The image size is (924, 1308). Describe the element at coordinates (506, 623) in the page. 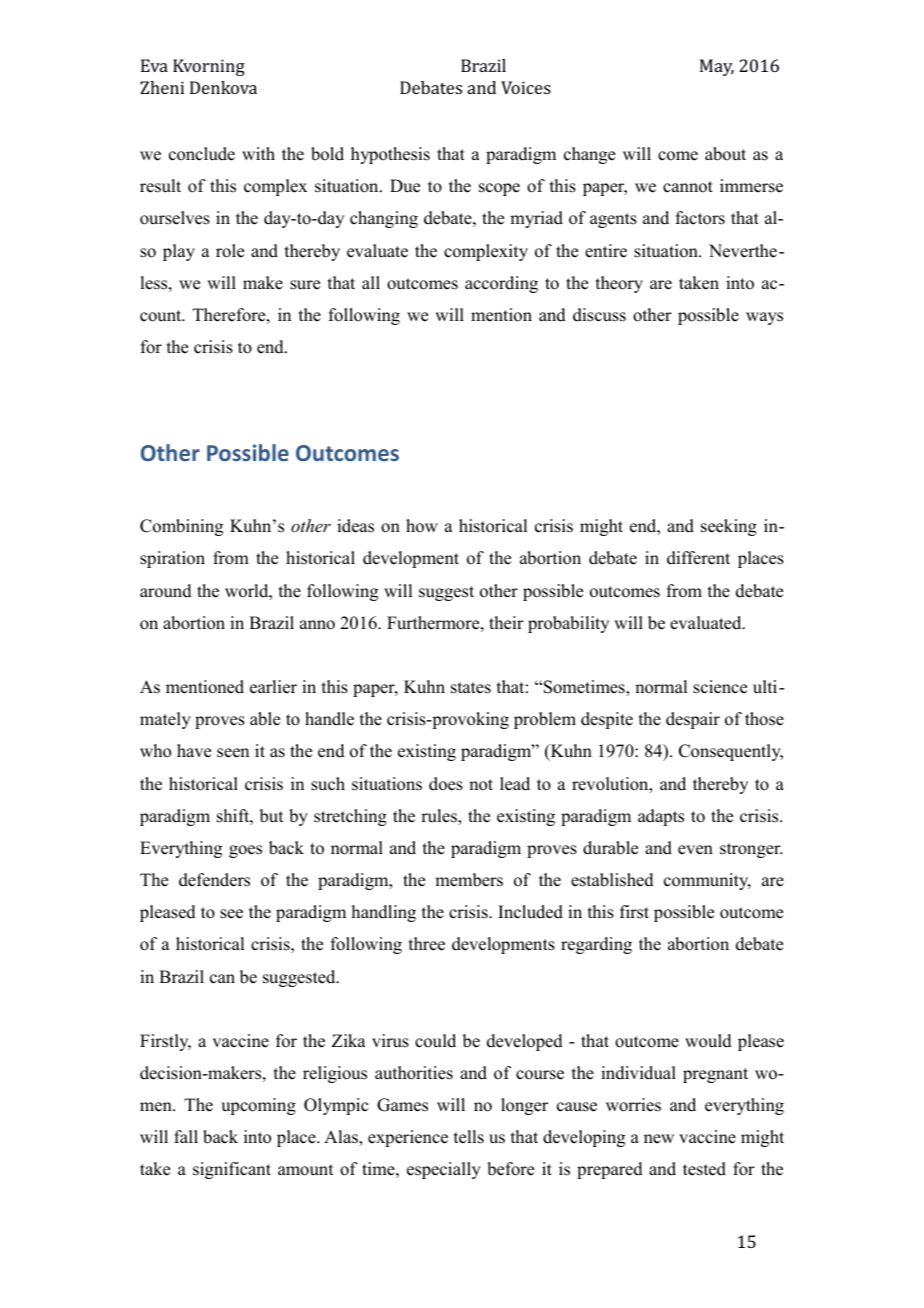

I see `their` at that location.
